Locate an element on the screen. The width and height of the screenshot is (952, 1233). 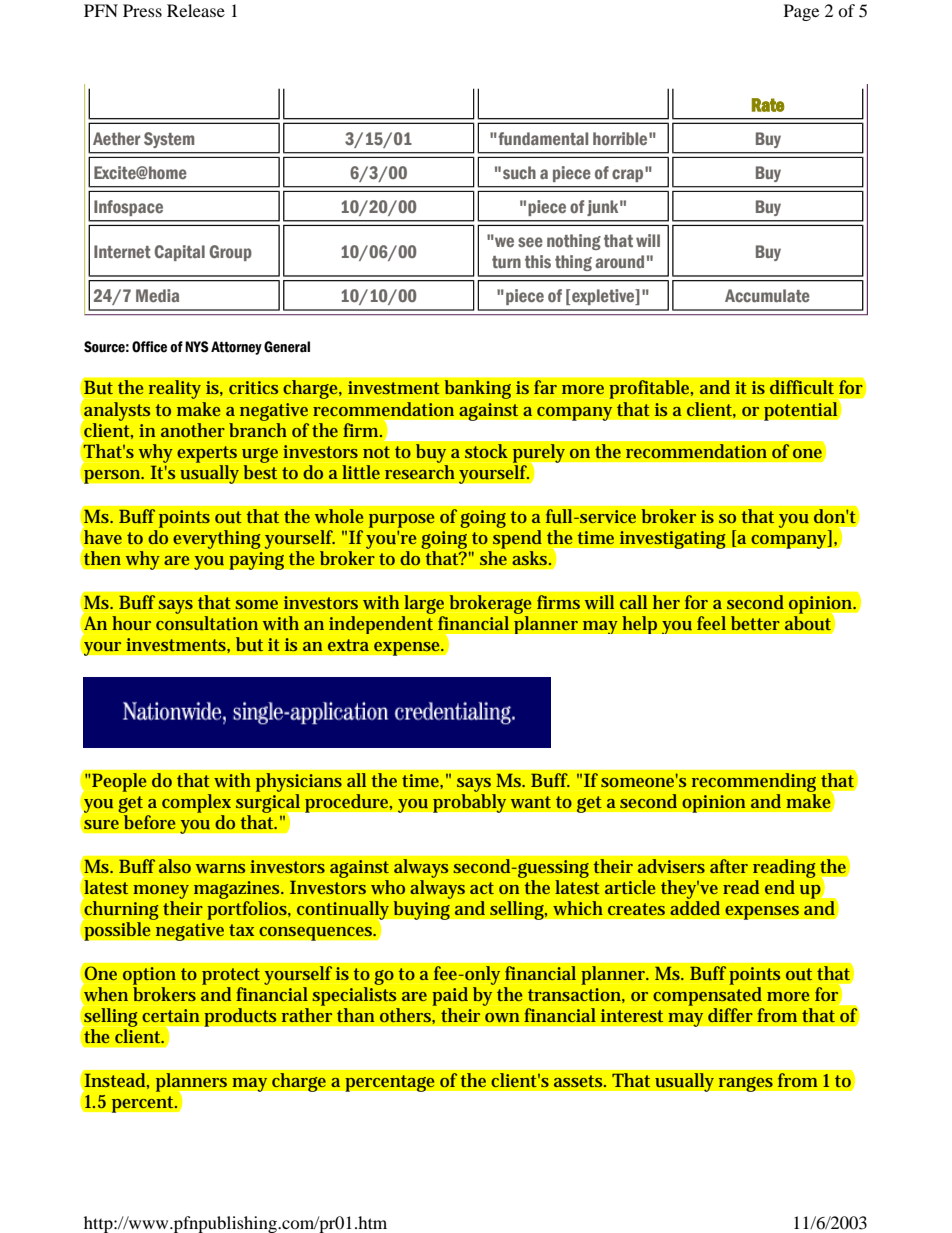
far is located at coordinates (545, 387).
